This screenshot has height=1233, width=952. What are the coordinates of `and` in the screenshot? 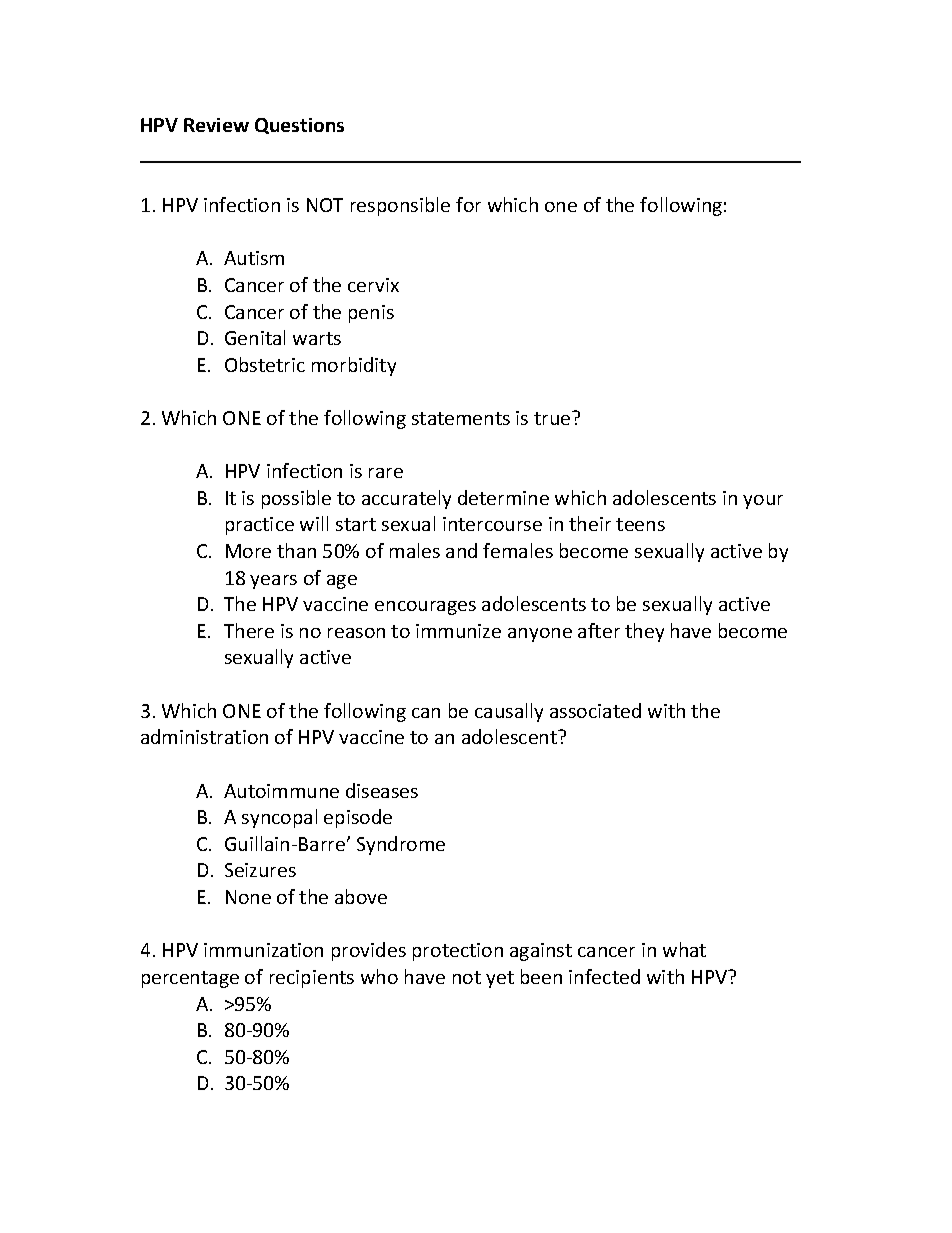 It's located at (461, 550).
